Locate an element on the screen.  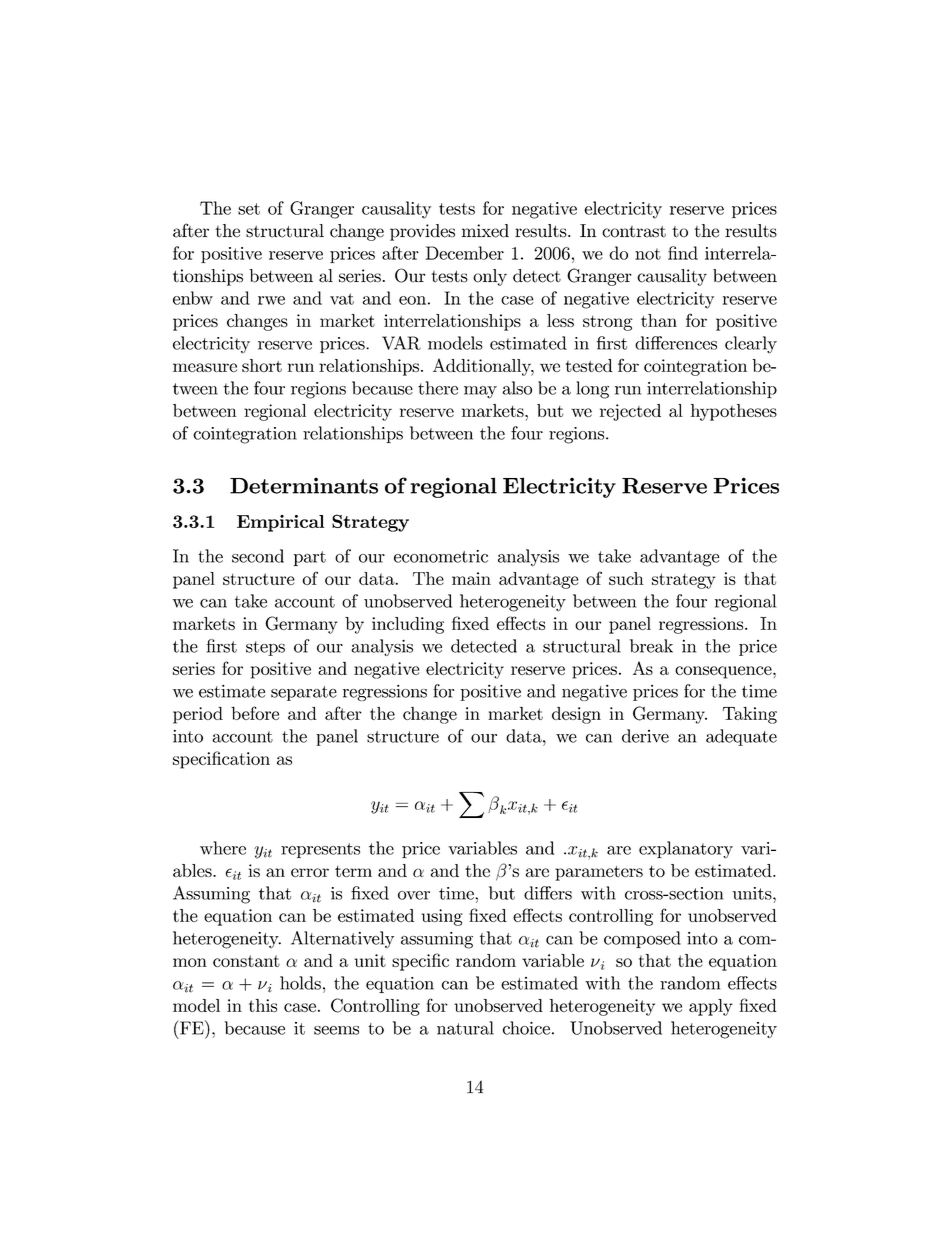
short is located at coordinates (262, 365).
